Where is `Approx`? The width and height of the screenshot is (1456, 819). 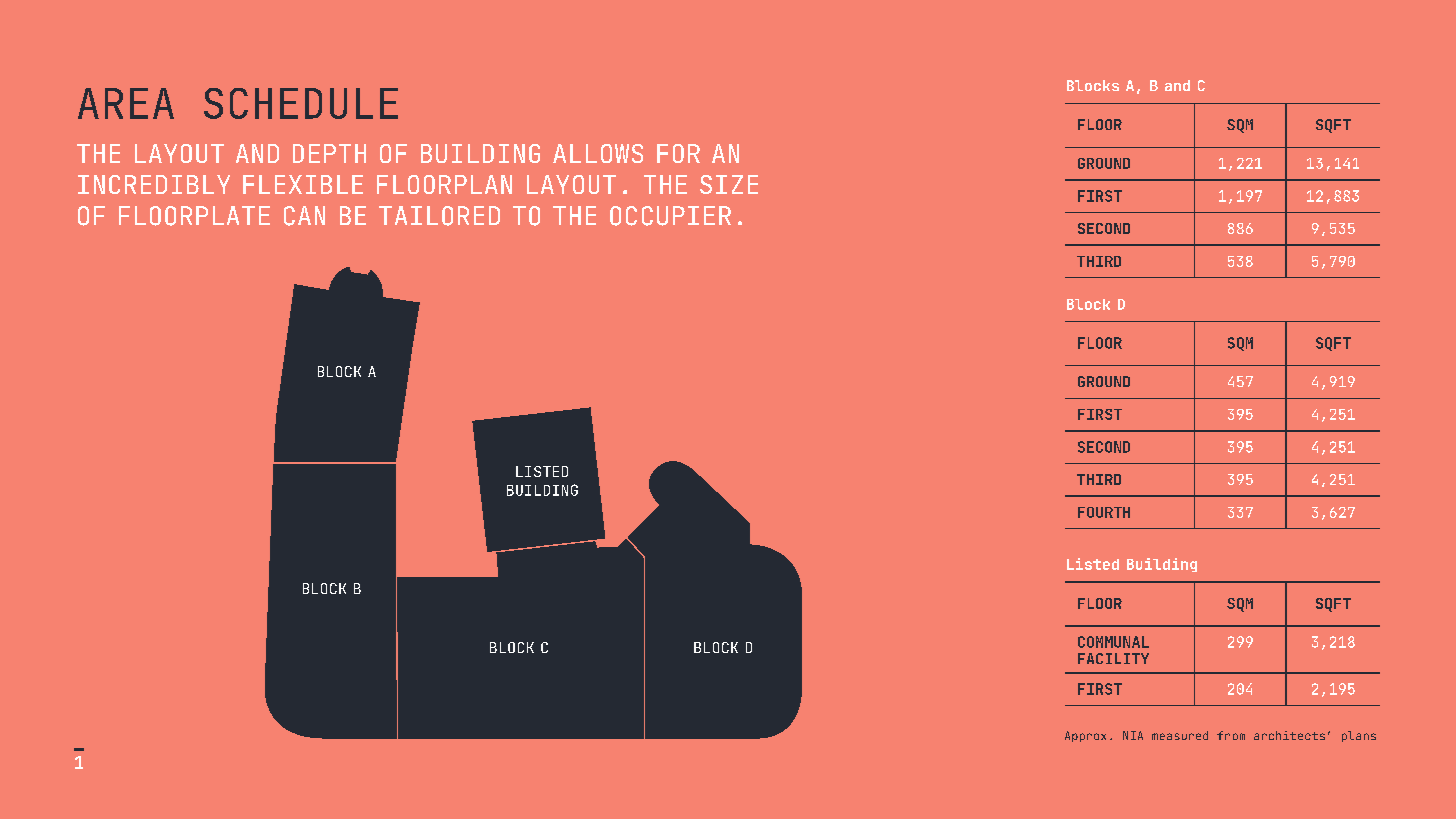 Approx is located at coordinates (1085, 736).
